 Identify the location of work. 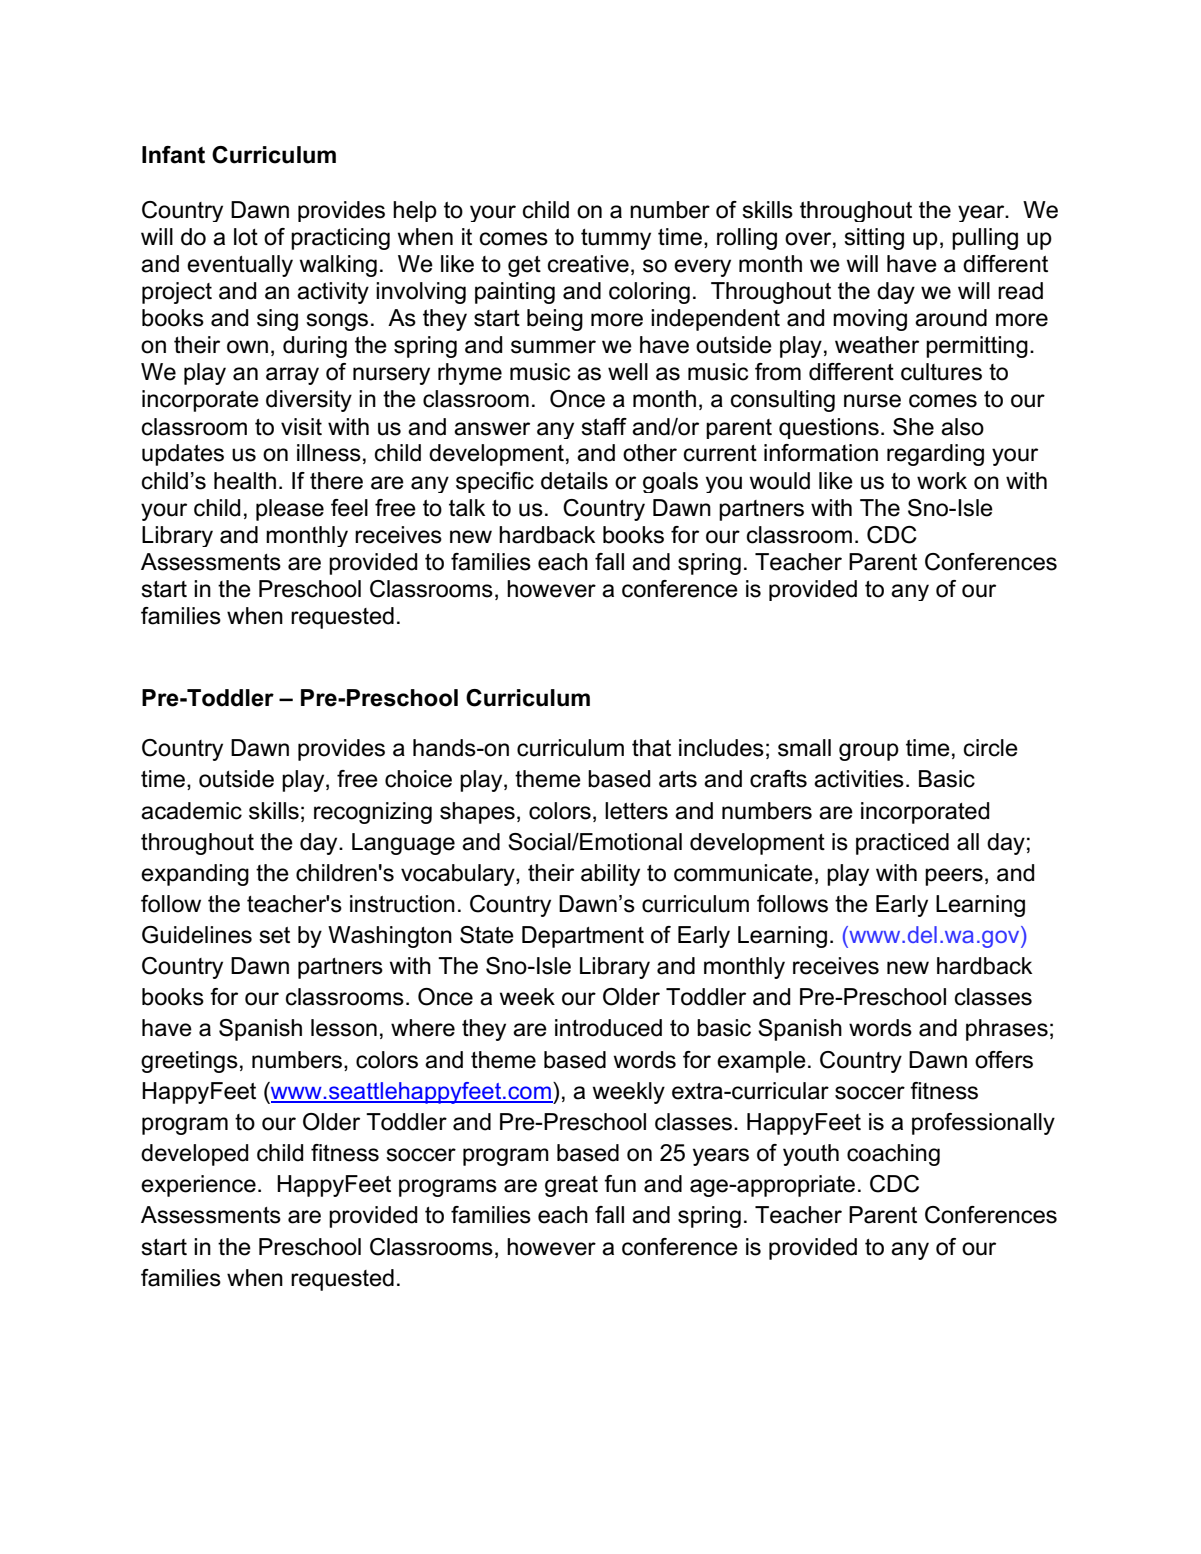
(942, 481).
